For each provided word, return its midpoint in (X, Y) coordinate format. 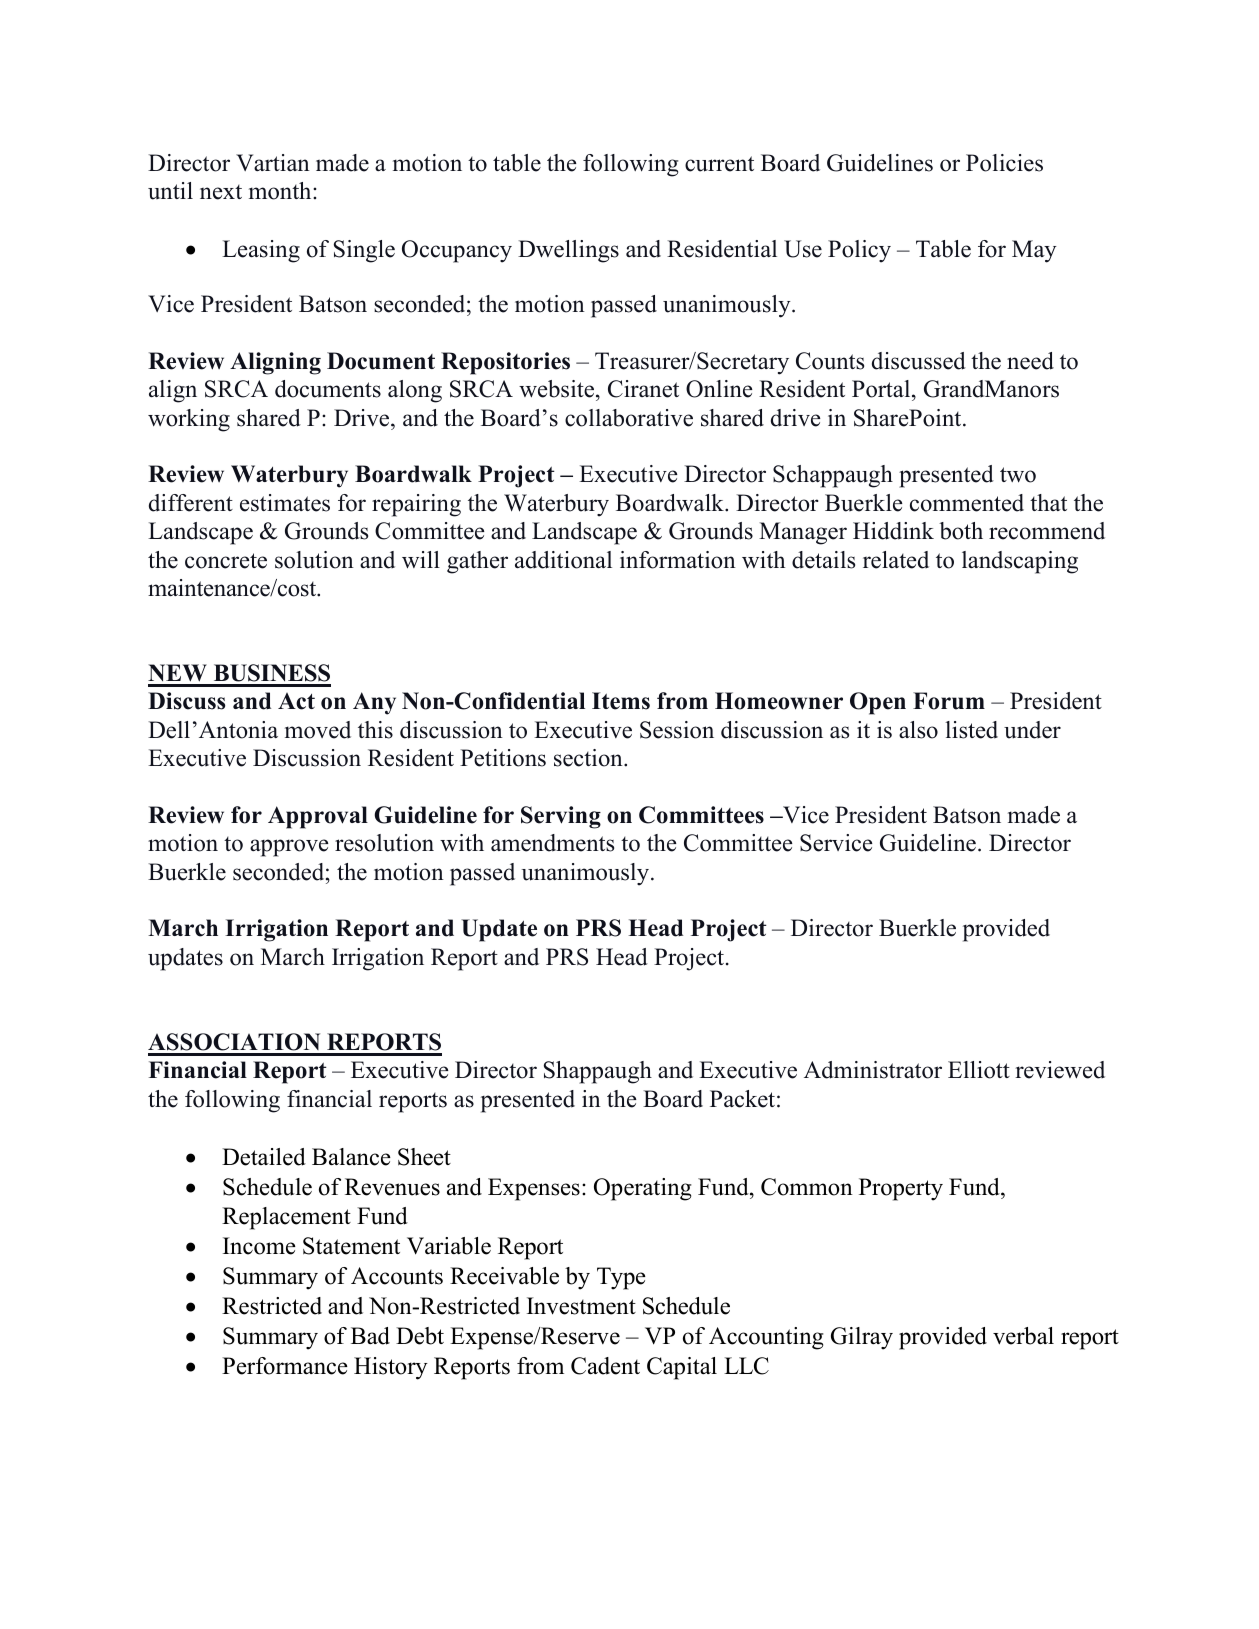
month (281, 191)
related (896, 560)
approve (289, 848)
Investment (581, 1306)
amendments (552, 843)
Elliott (979, 1070)
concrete (226, 561)
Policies (1004, 163)
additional (563, 560)
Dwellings (568, 251)
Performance (285, 1366)
